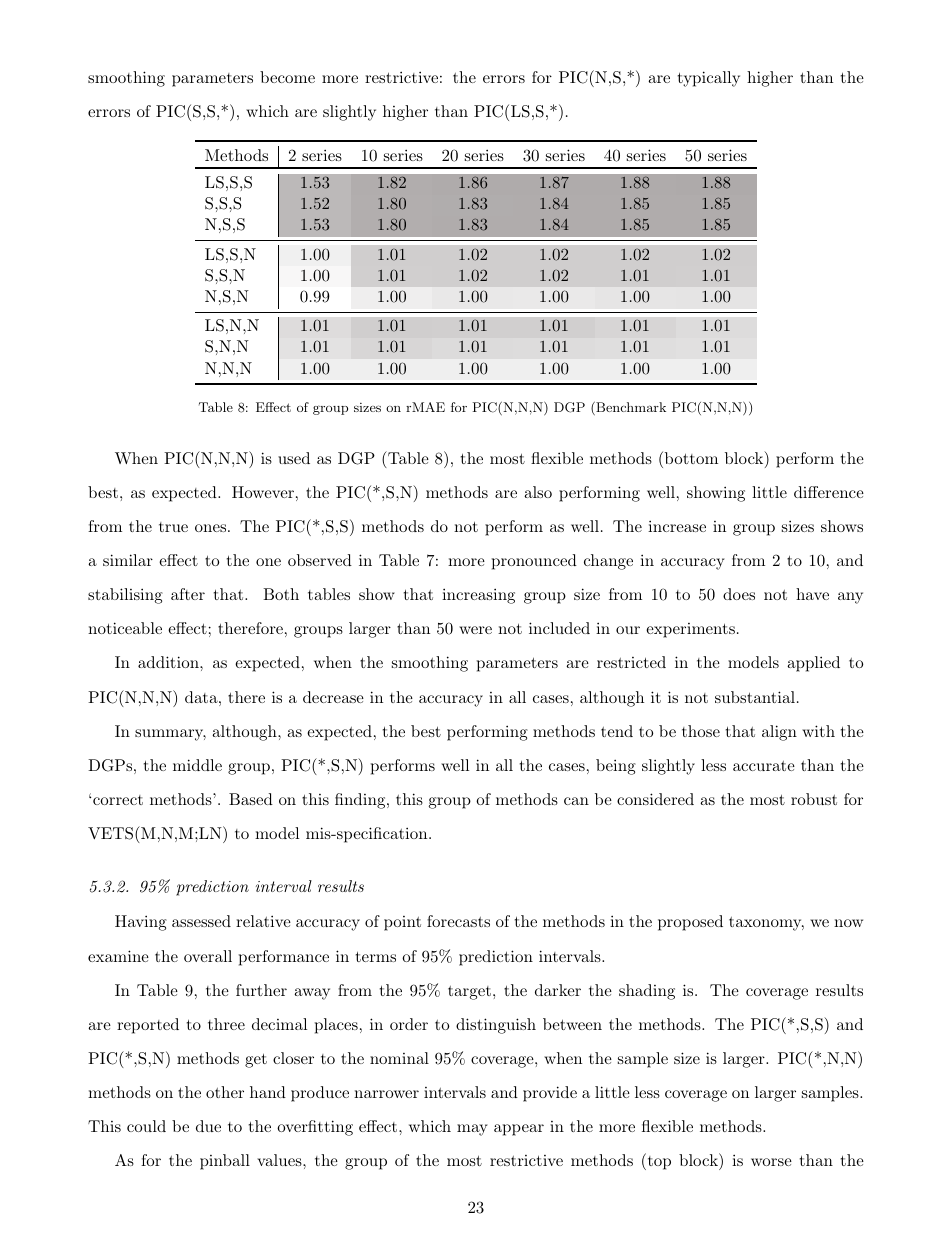 This image has width=952, height=1233. What do you see at coordinates (475, 630) in the image?
I see `were` at bounding box center [475, 630].
